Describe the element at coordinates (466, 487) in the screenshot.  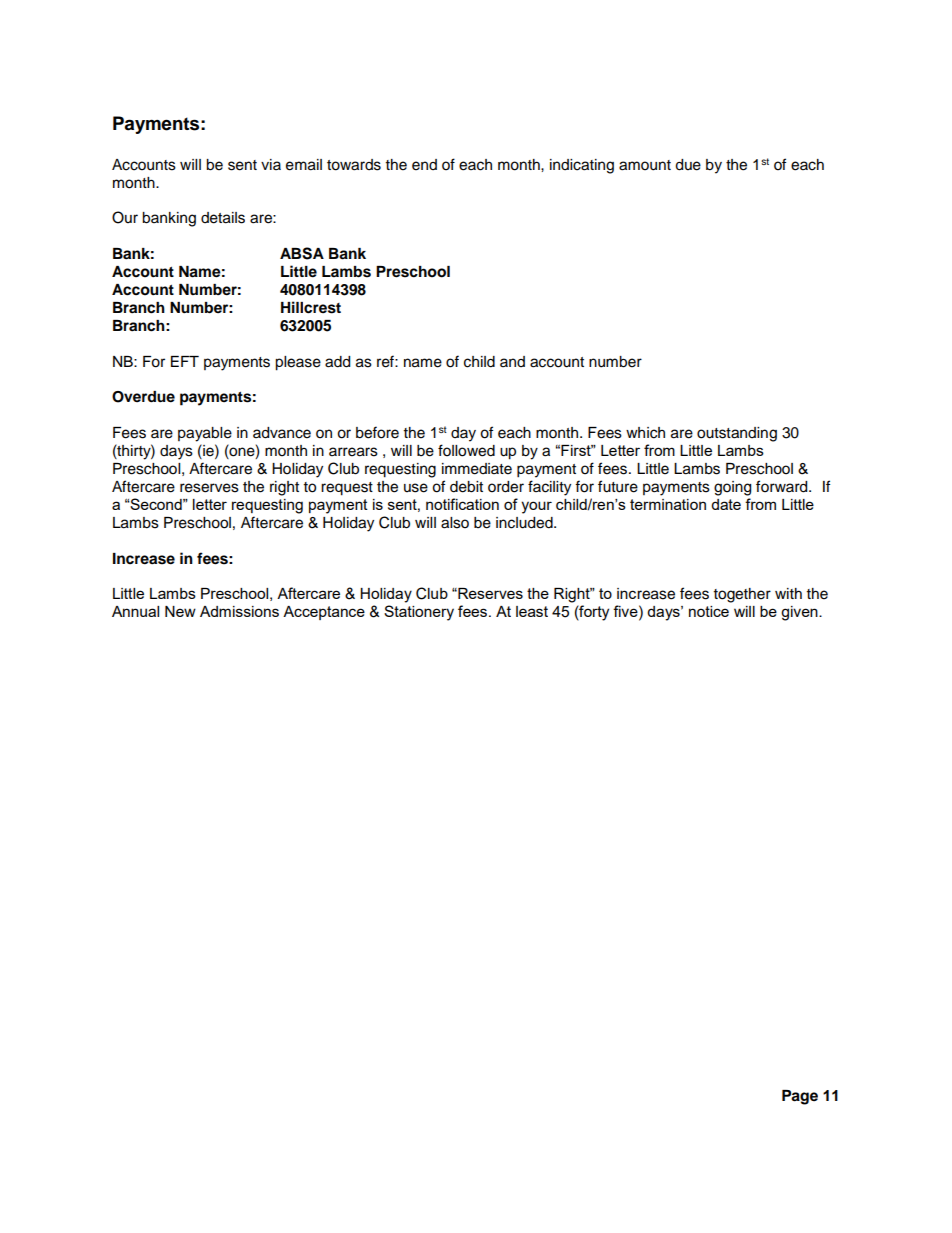
I see `debit` at that location.
